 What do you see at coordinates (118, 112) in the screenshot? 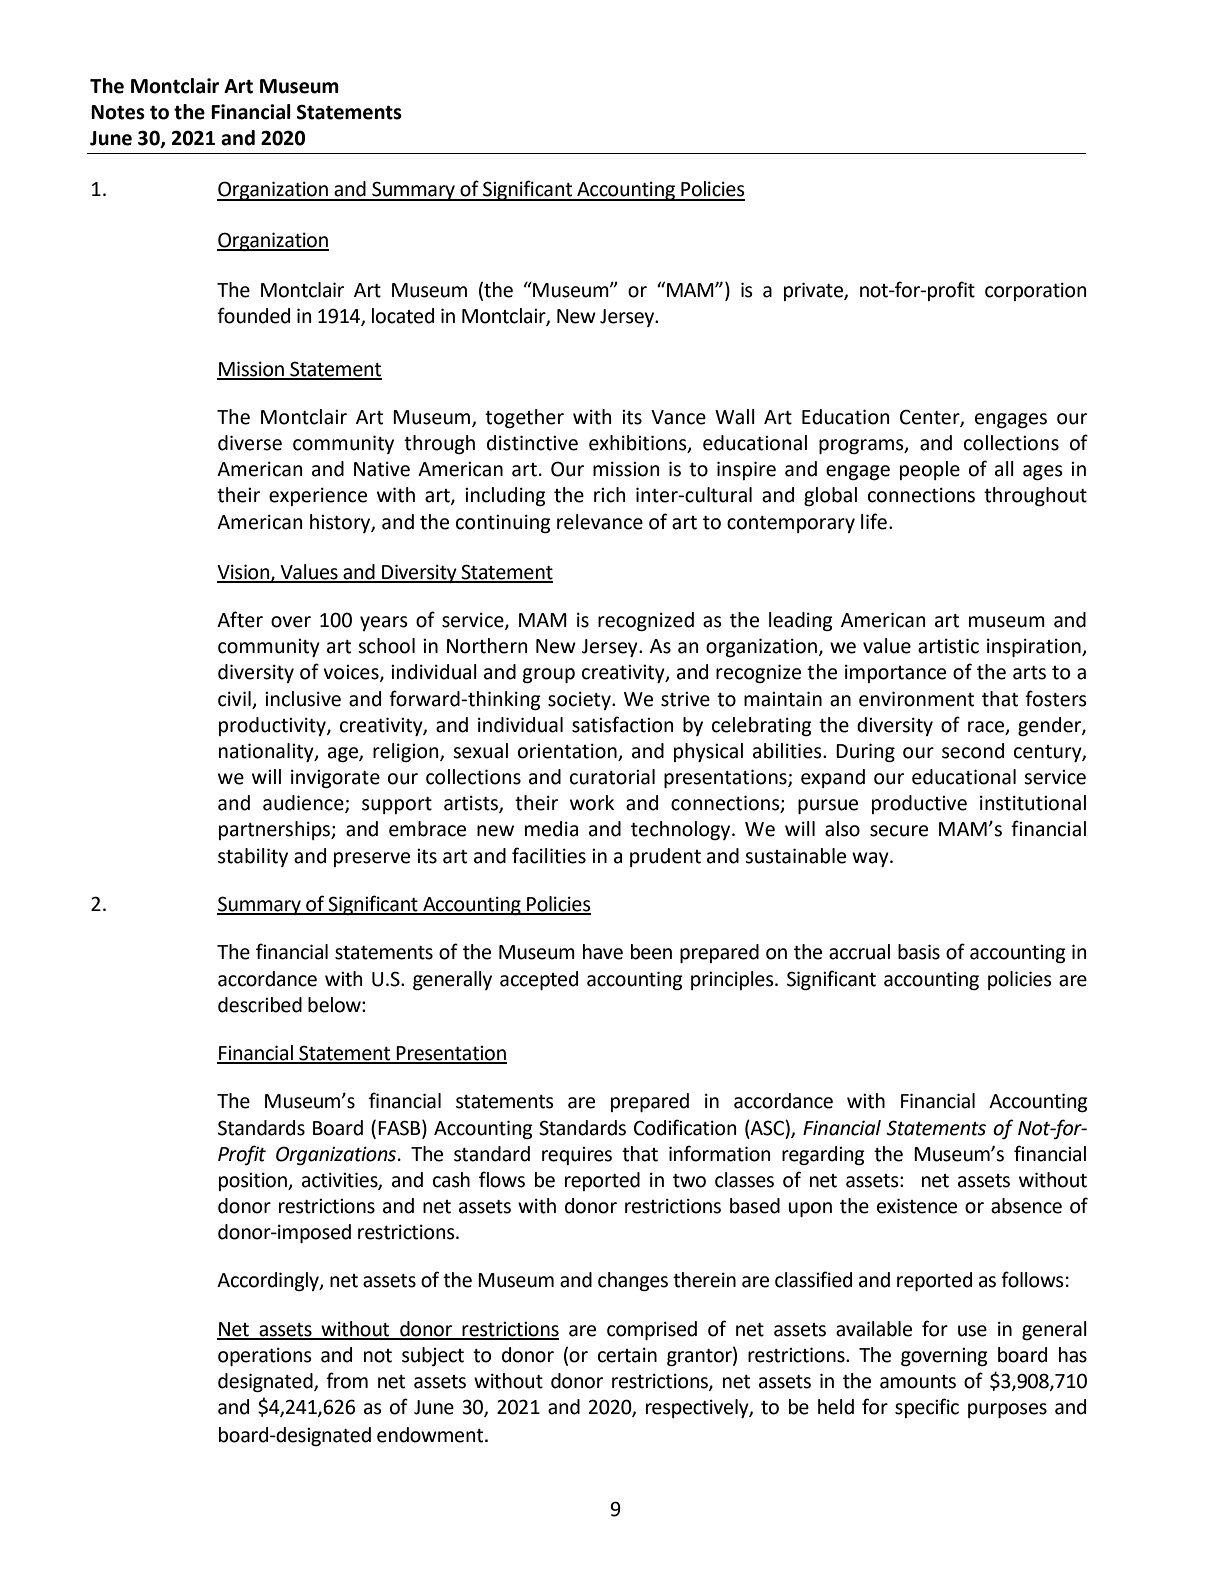
I see `Notes` at bounding box center [118, 112].
